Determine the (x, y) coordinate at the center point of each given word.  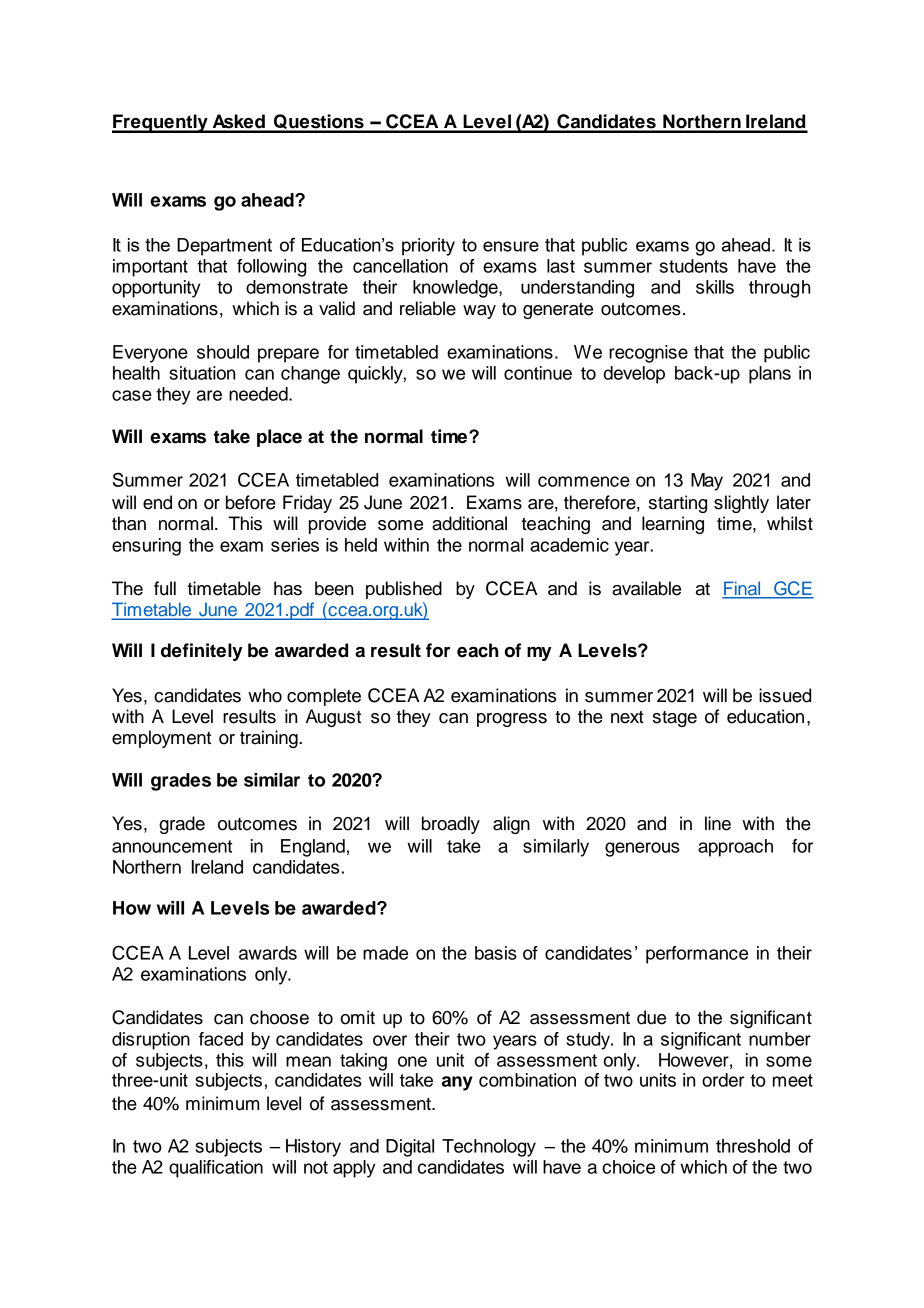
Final (742, 589)
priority (428, 247)
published (404, 590)
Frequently (161, 123)
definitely (202, 652)
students (694, 266)
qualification (216, 1169)
